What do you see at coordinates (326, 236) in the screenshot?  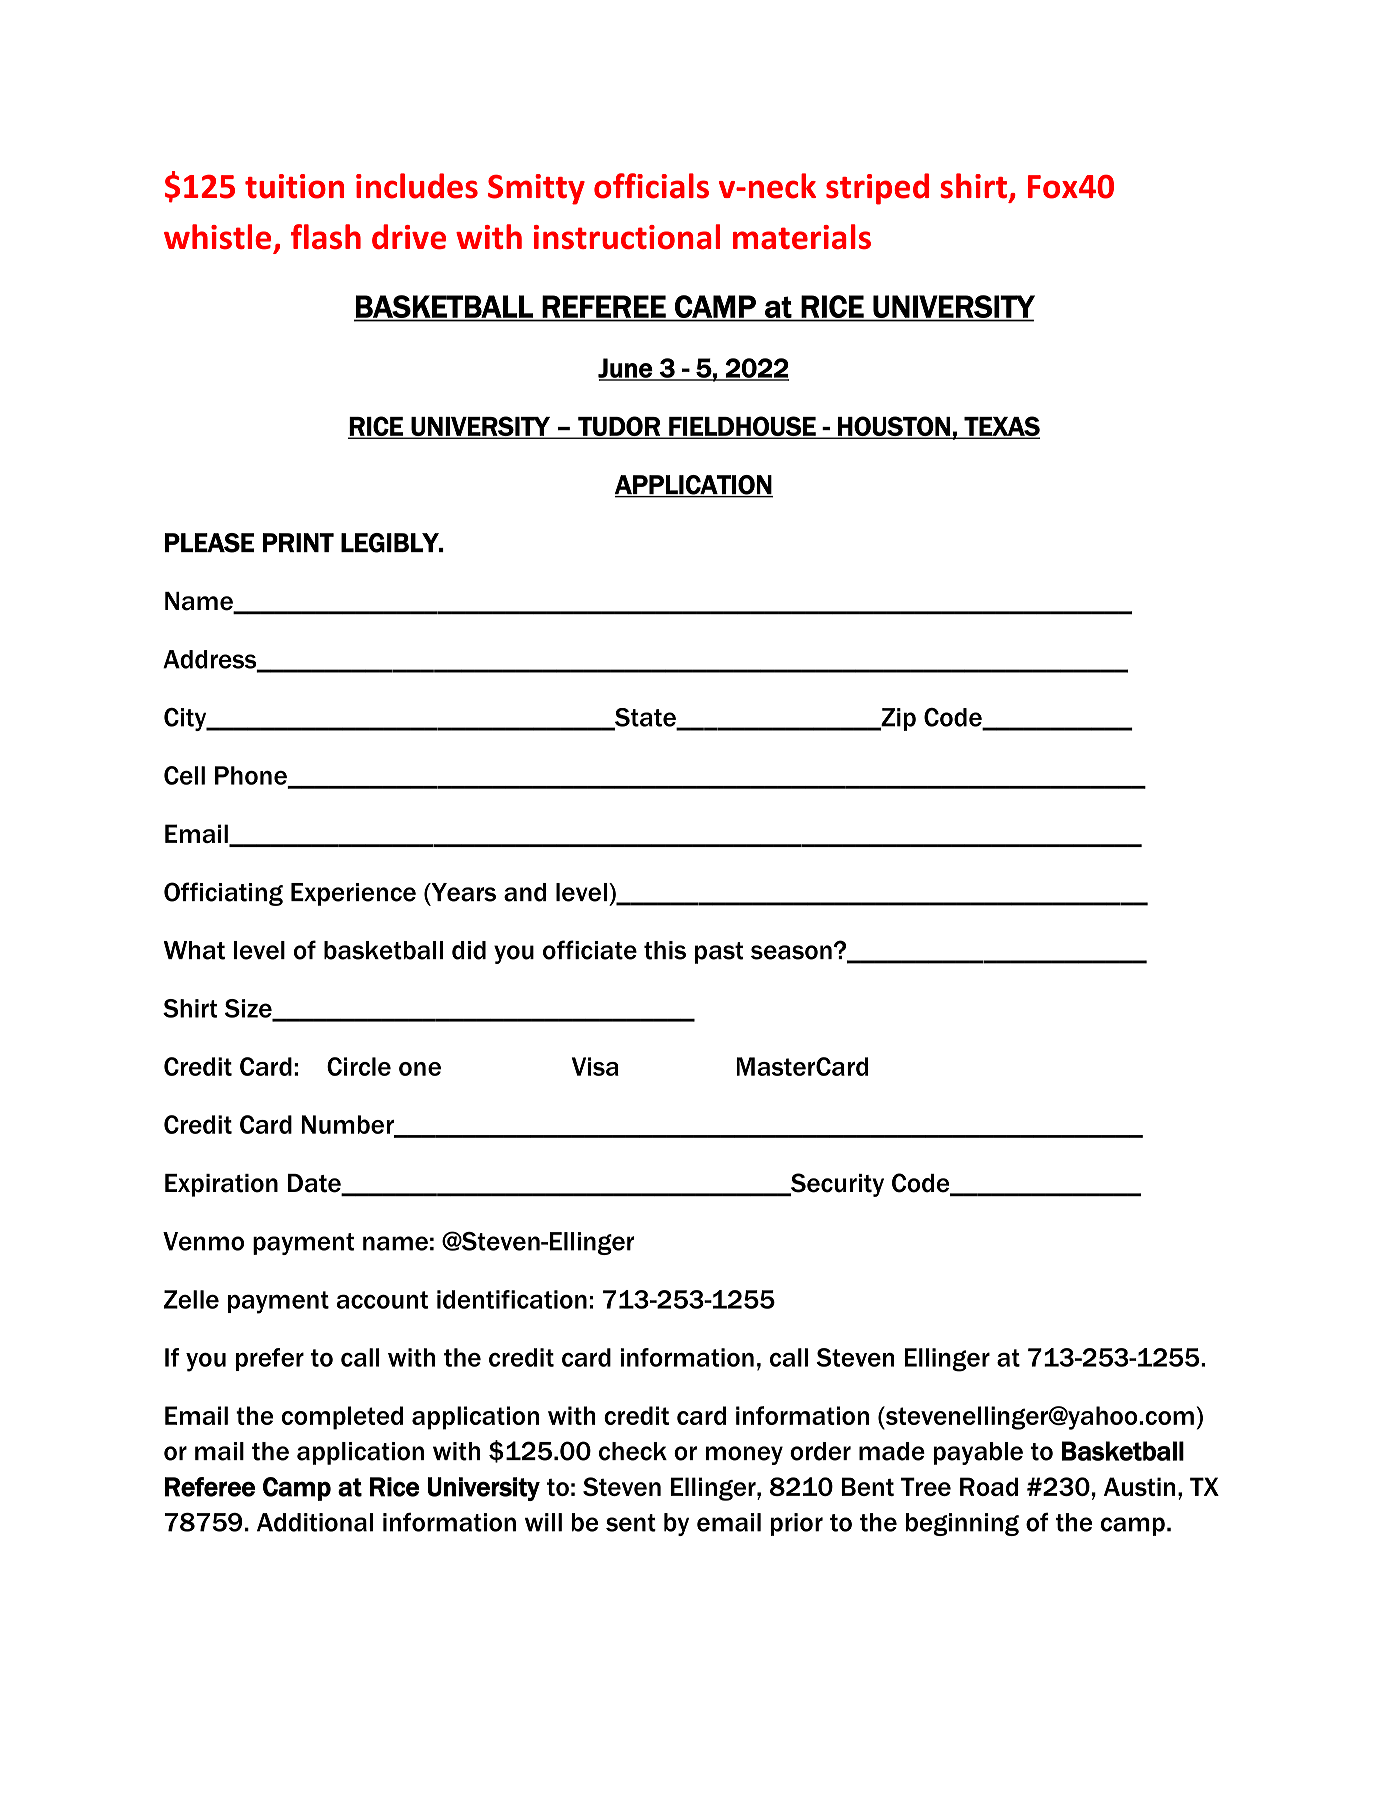 I see `flash` at bounding box center [326, 236].
